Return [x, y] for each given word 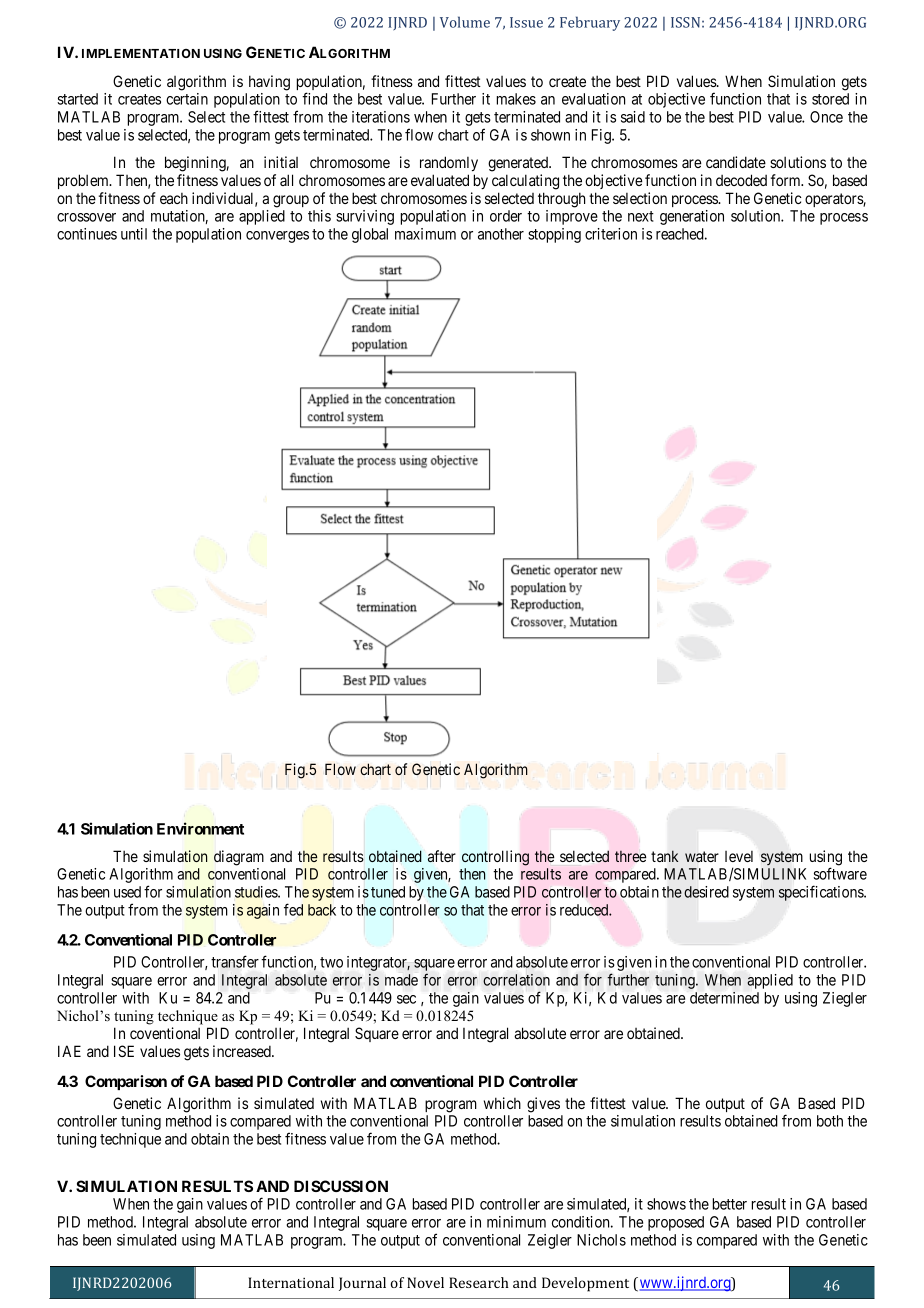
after [442, 856]
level [739, 856]
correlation [516, 980]
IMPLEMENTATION [141, 53]
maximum [425, 234]
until [134, 234]
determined [724, 998]
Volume [465, 22]
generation [692, 217]
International [291, 1282]
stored [830, 99]
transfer [235, 961]
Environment [200, 828]
